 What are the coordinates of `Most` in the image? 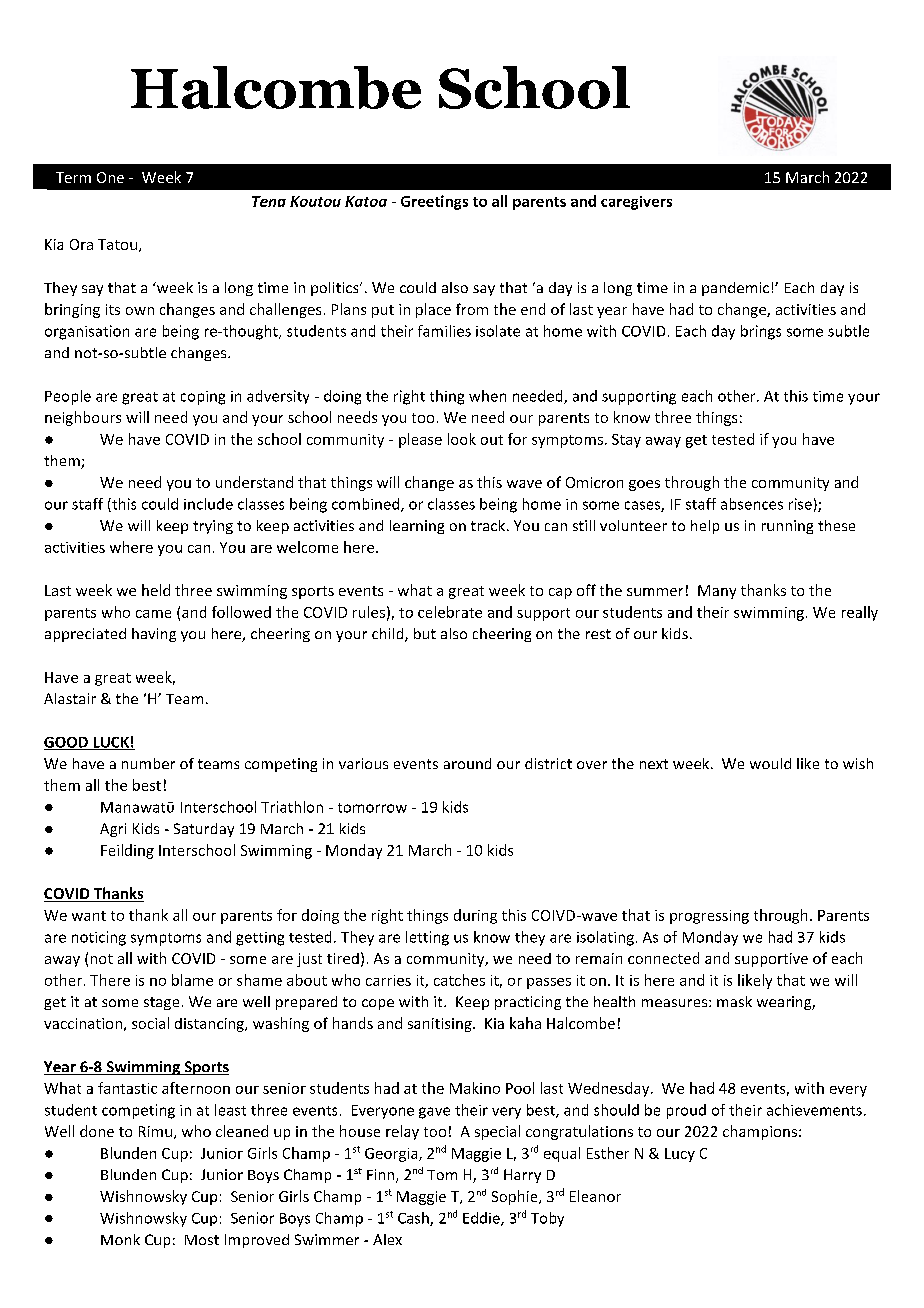 It's located at (202, 1240).
